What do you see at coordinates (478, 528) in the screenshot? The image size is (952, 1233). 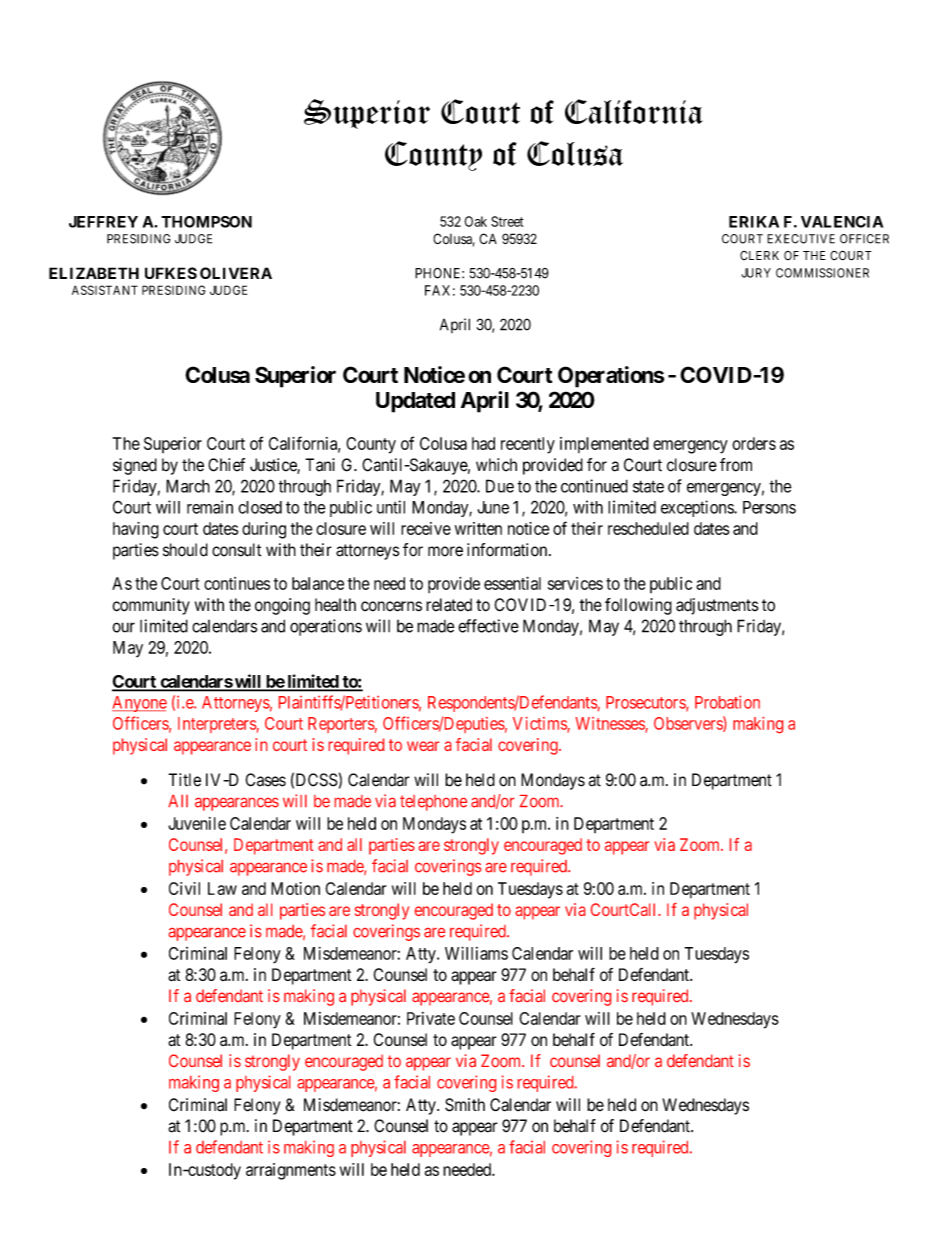 I see `written` at bounding box center [478, 528].
